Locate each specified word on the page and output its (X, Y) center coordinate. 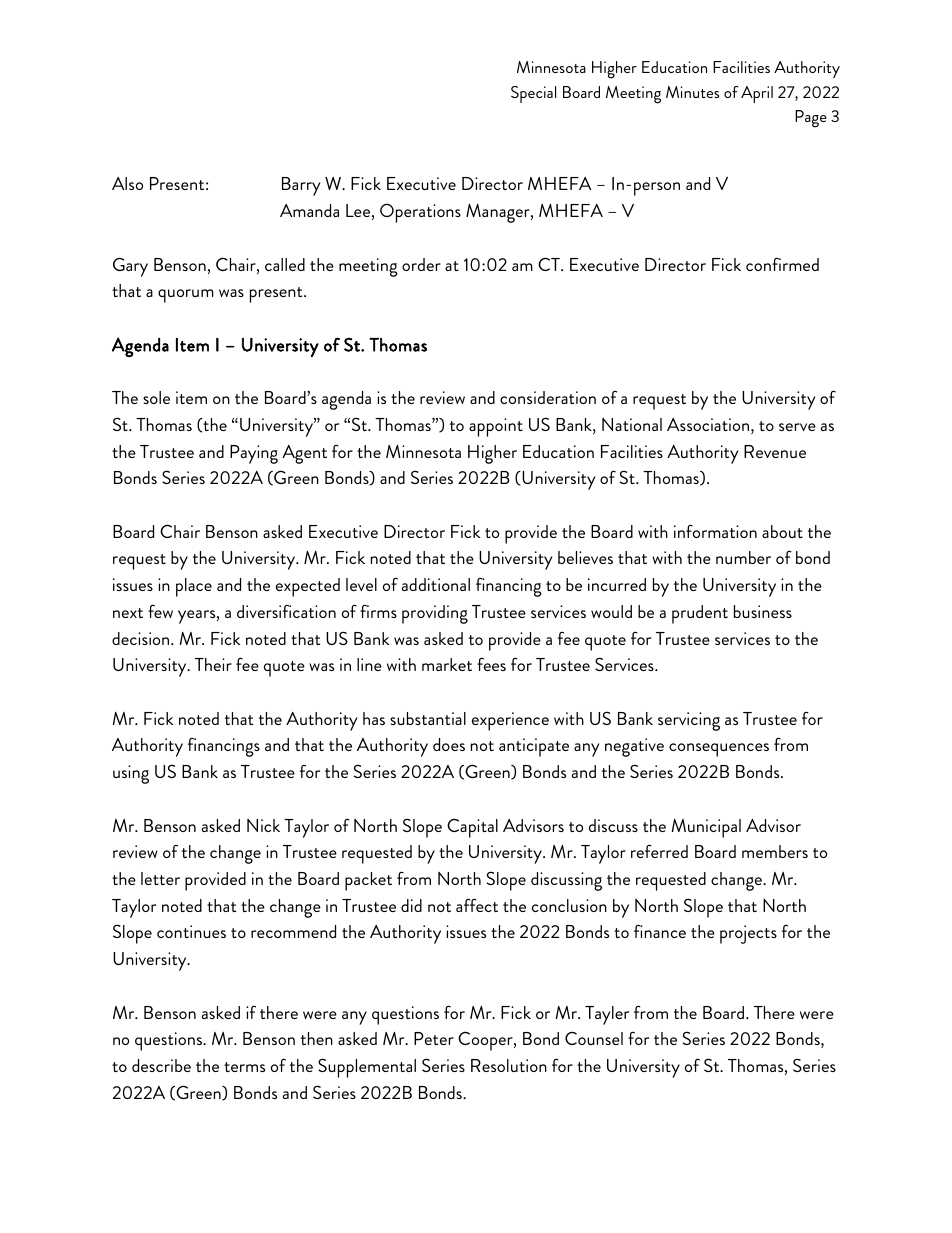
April (757, 94)
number (743, 557)
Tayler (607, 1015)
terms (244, 1067)
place (194, 587)
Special (533, 94)
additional (436, 584)
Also (127, 183)
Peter (434, 1038)
